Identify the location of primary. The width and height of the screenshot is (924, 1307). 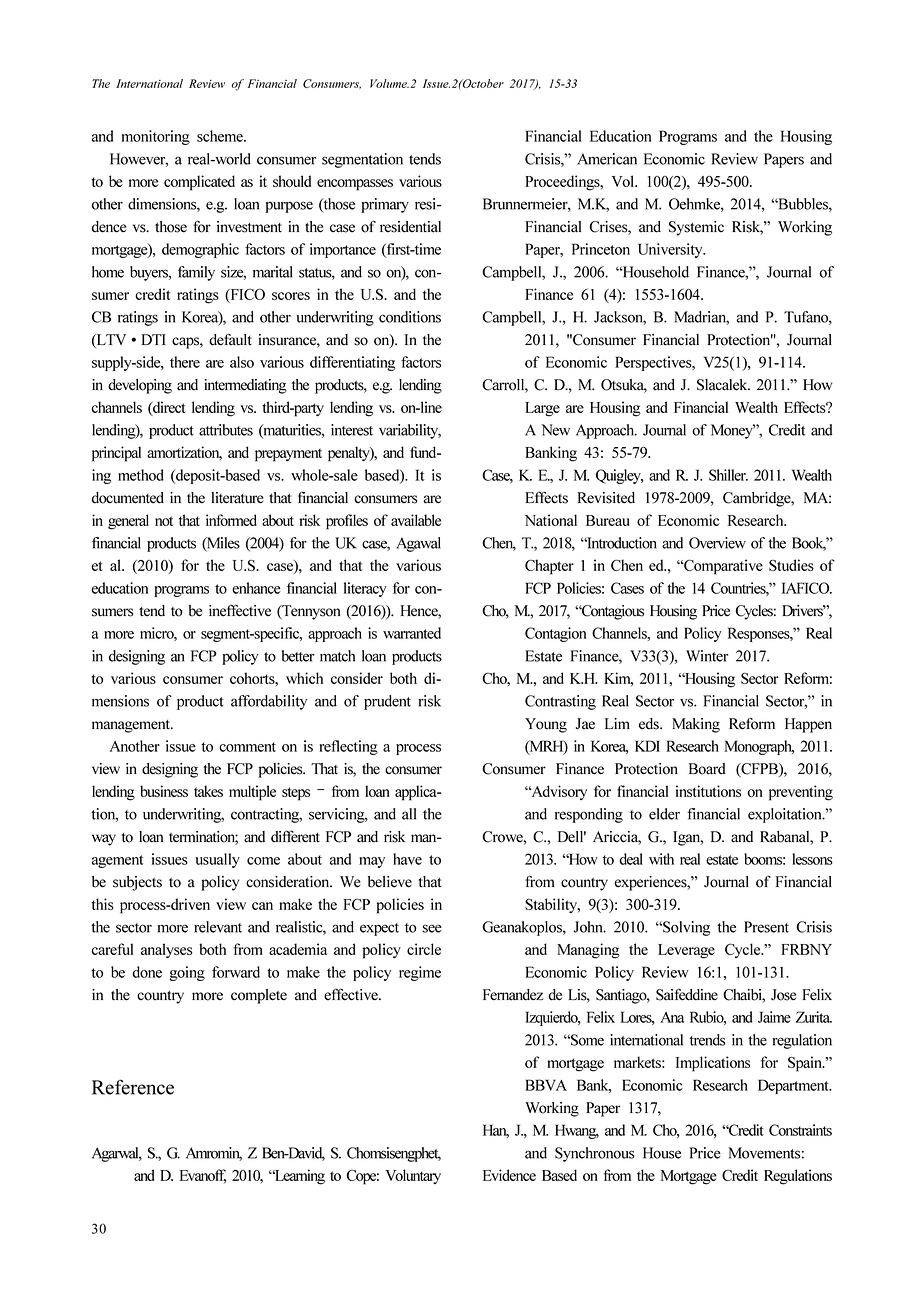
(385, 205).
